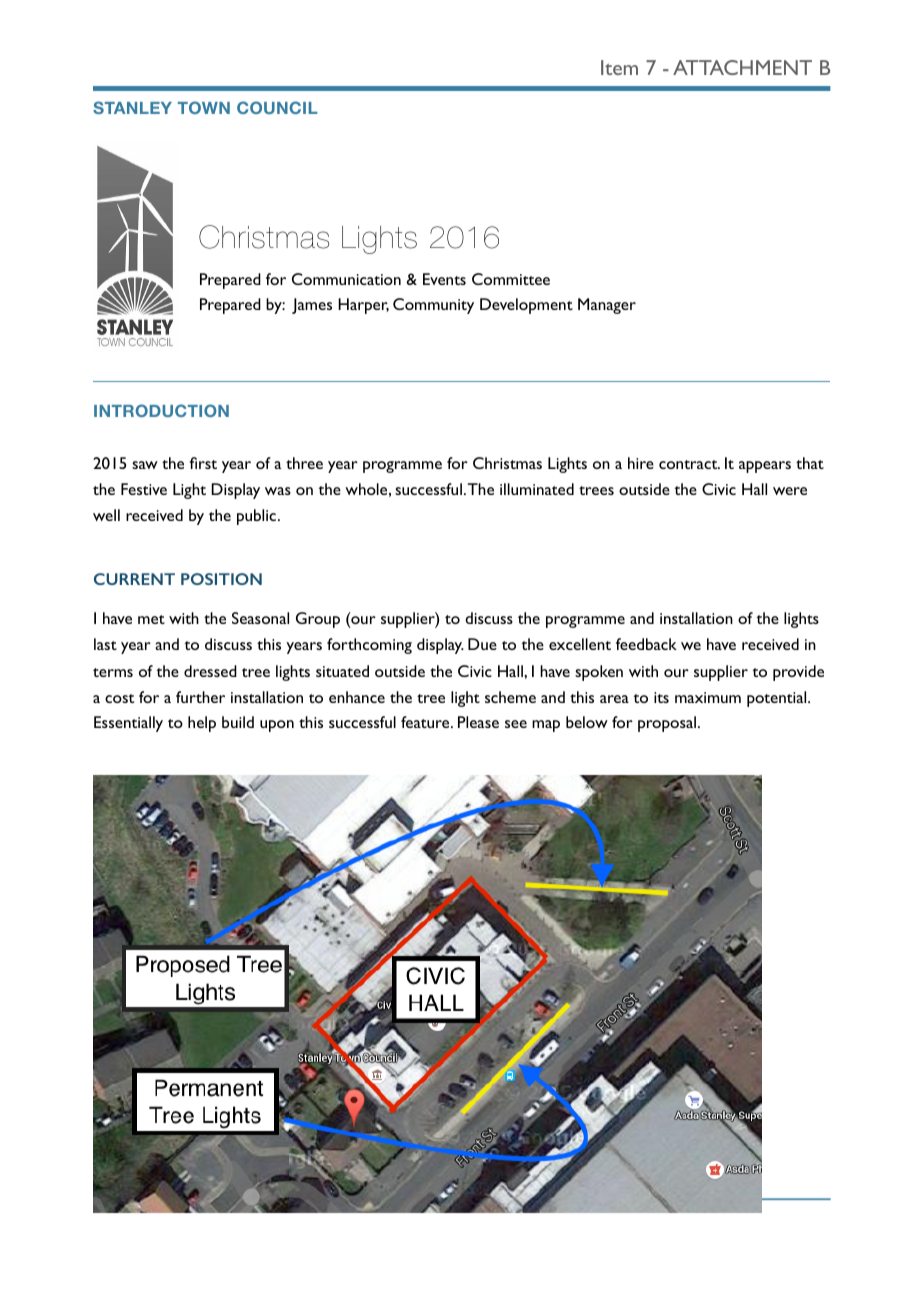 This document has height=1308, width=924. Describe the element at coordinates (204, 107) in the document. I see `TOWN` at that location.
